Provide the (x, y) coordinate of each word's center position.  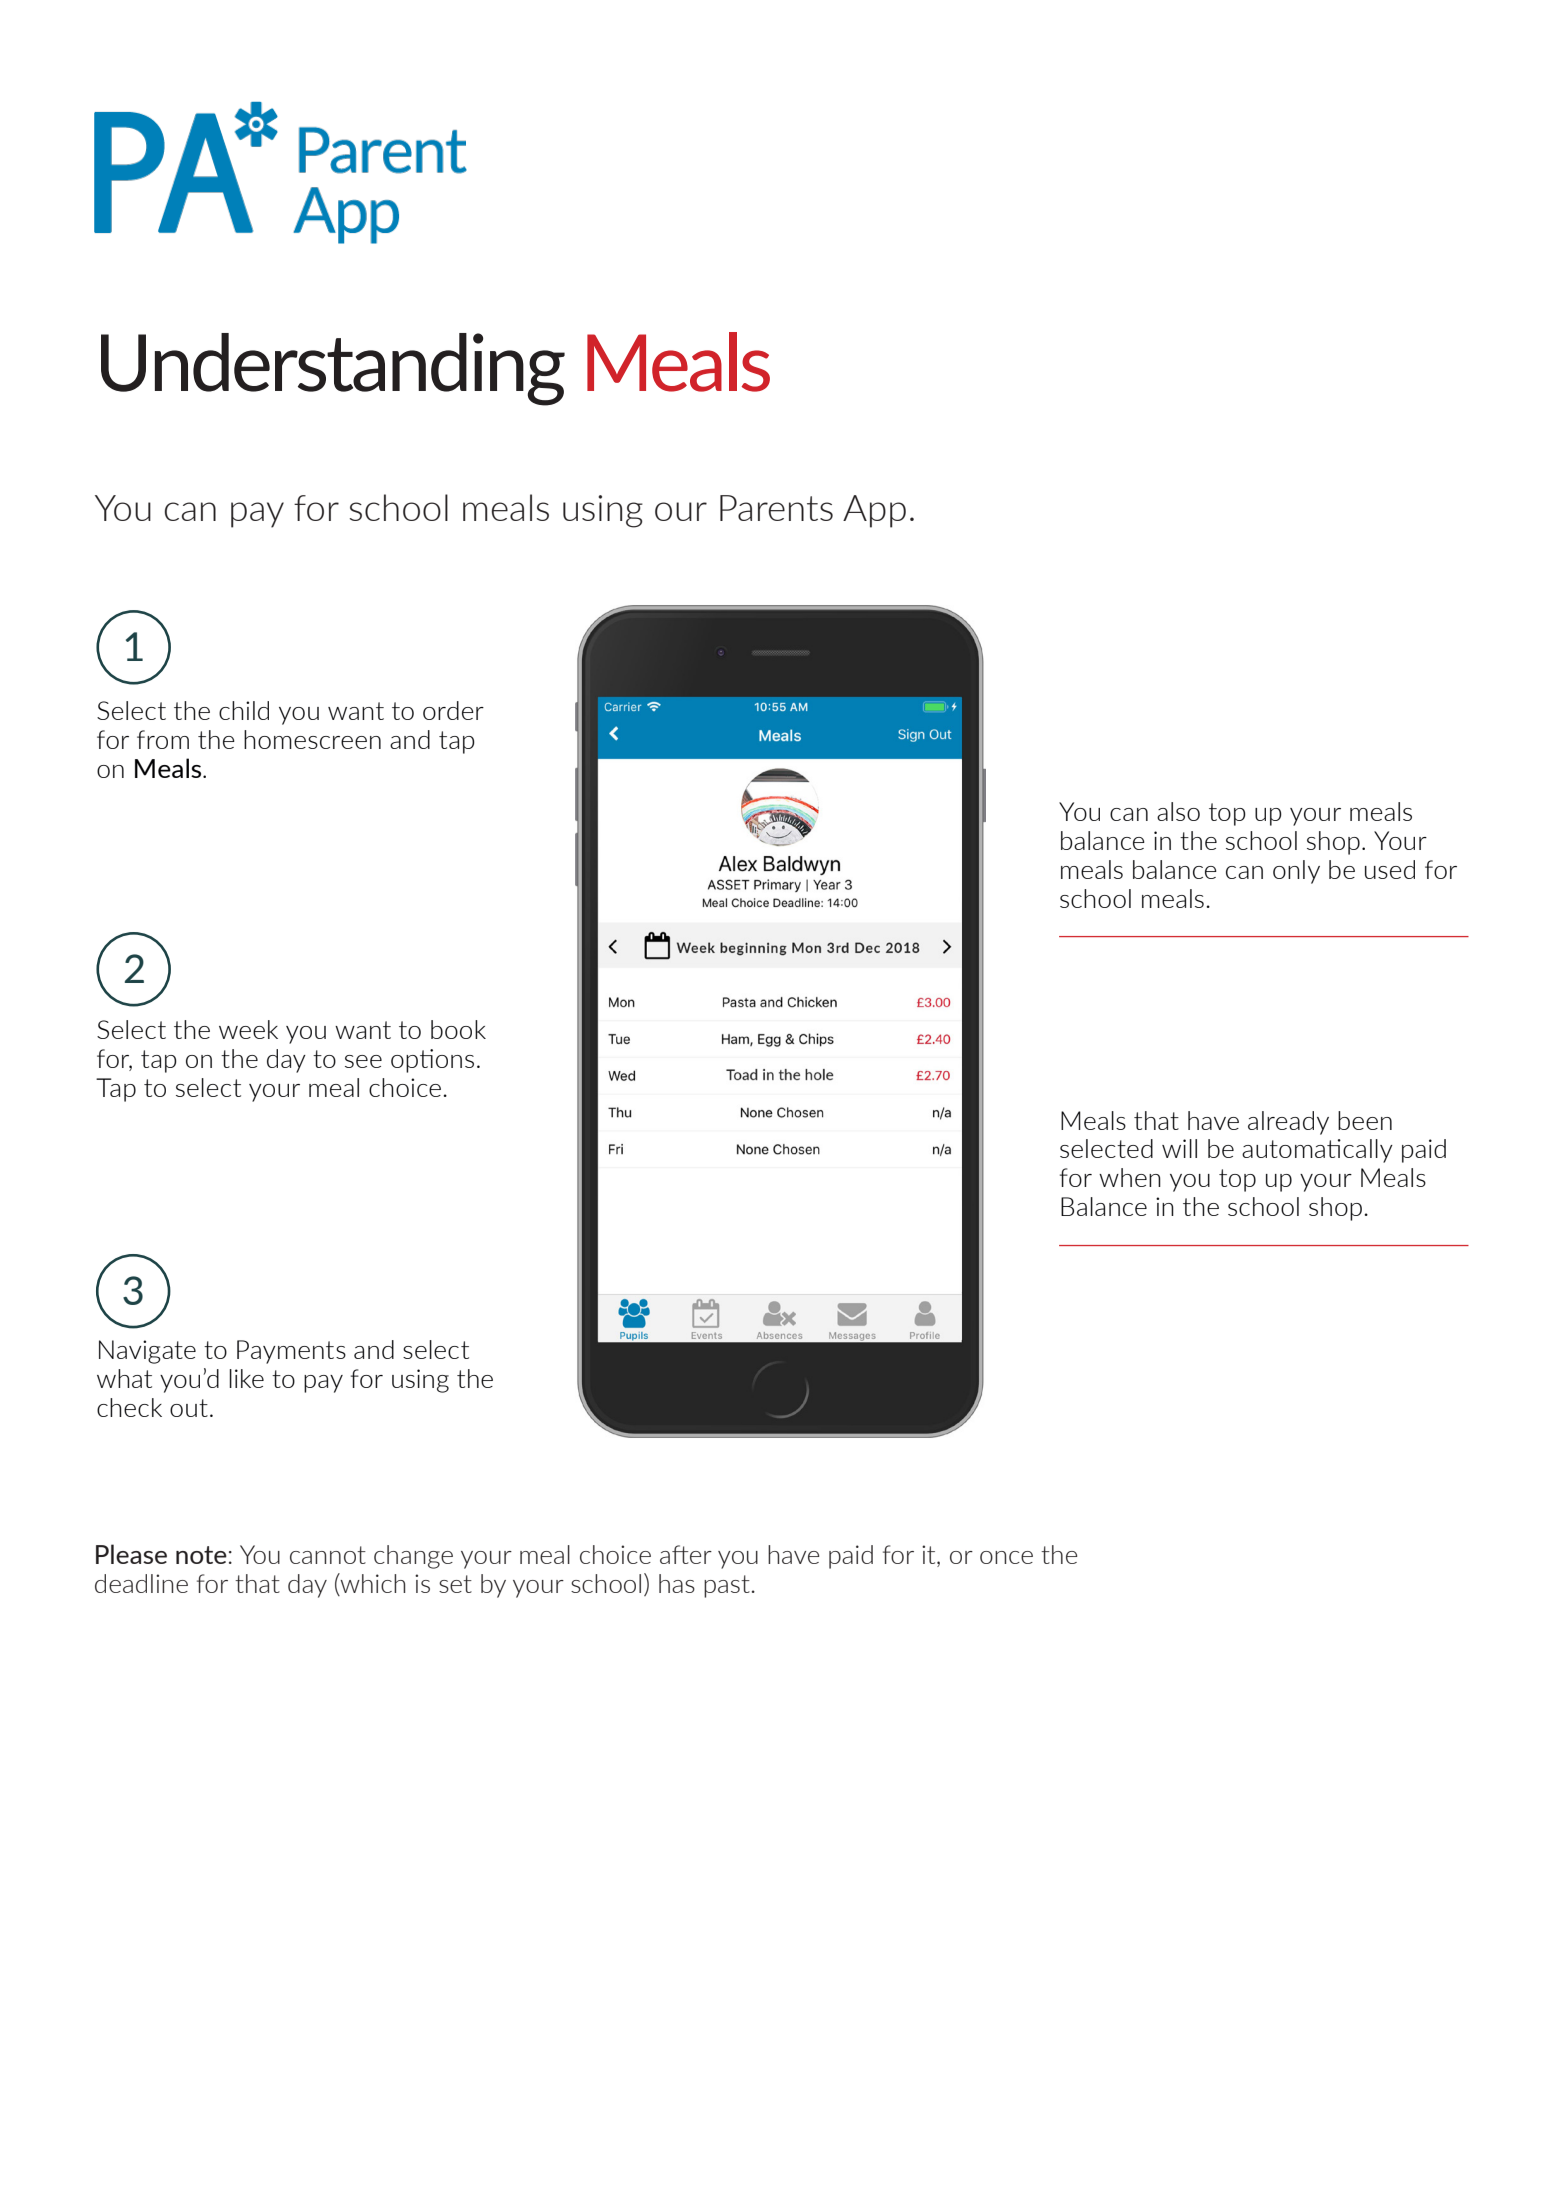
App (874, 511)
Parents (776, 508)
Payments (291, 1352)
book (458, 1029)
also (1178, 811)
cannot (328, 1555)
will (1179, 1148)
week (248, 1029)
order (453, 710)
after (686, 1554)
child (244, 710)
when (1130, 1177)
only (1296, 872)
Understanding (333, 369)
